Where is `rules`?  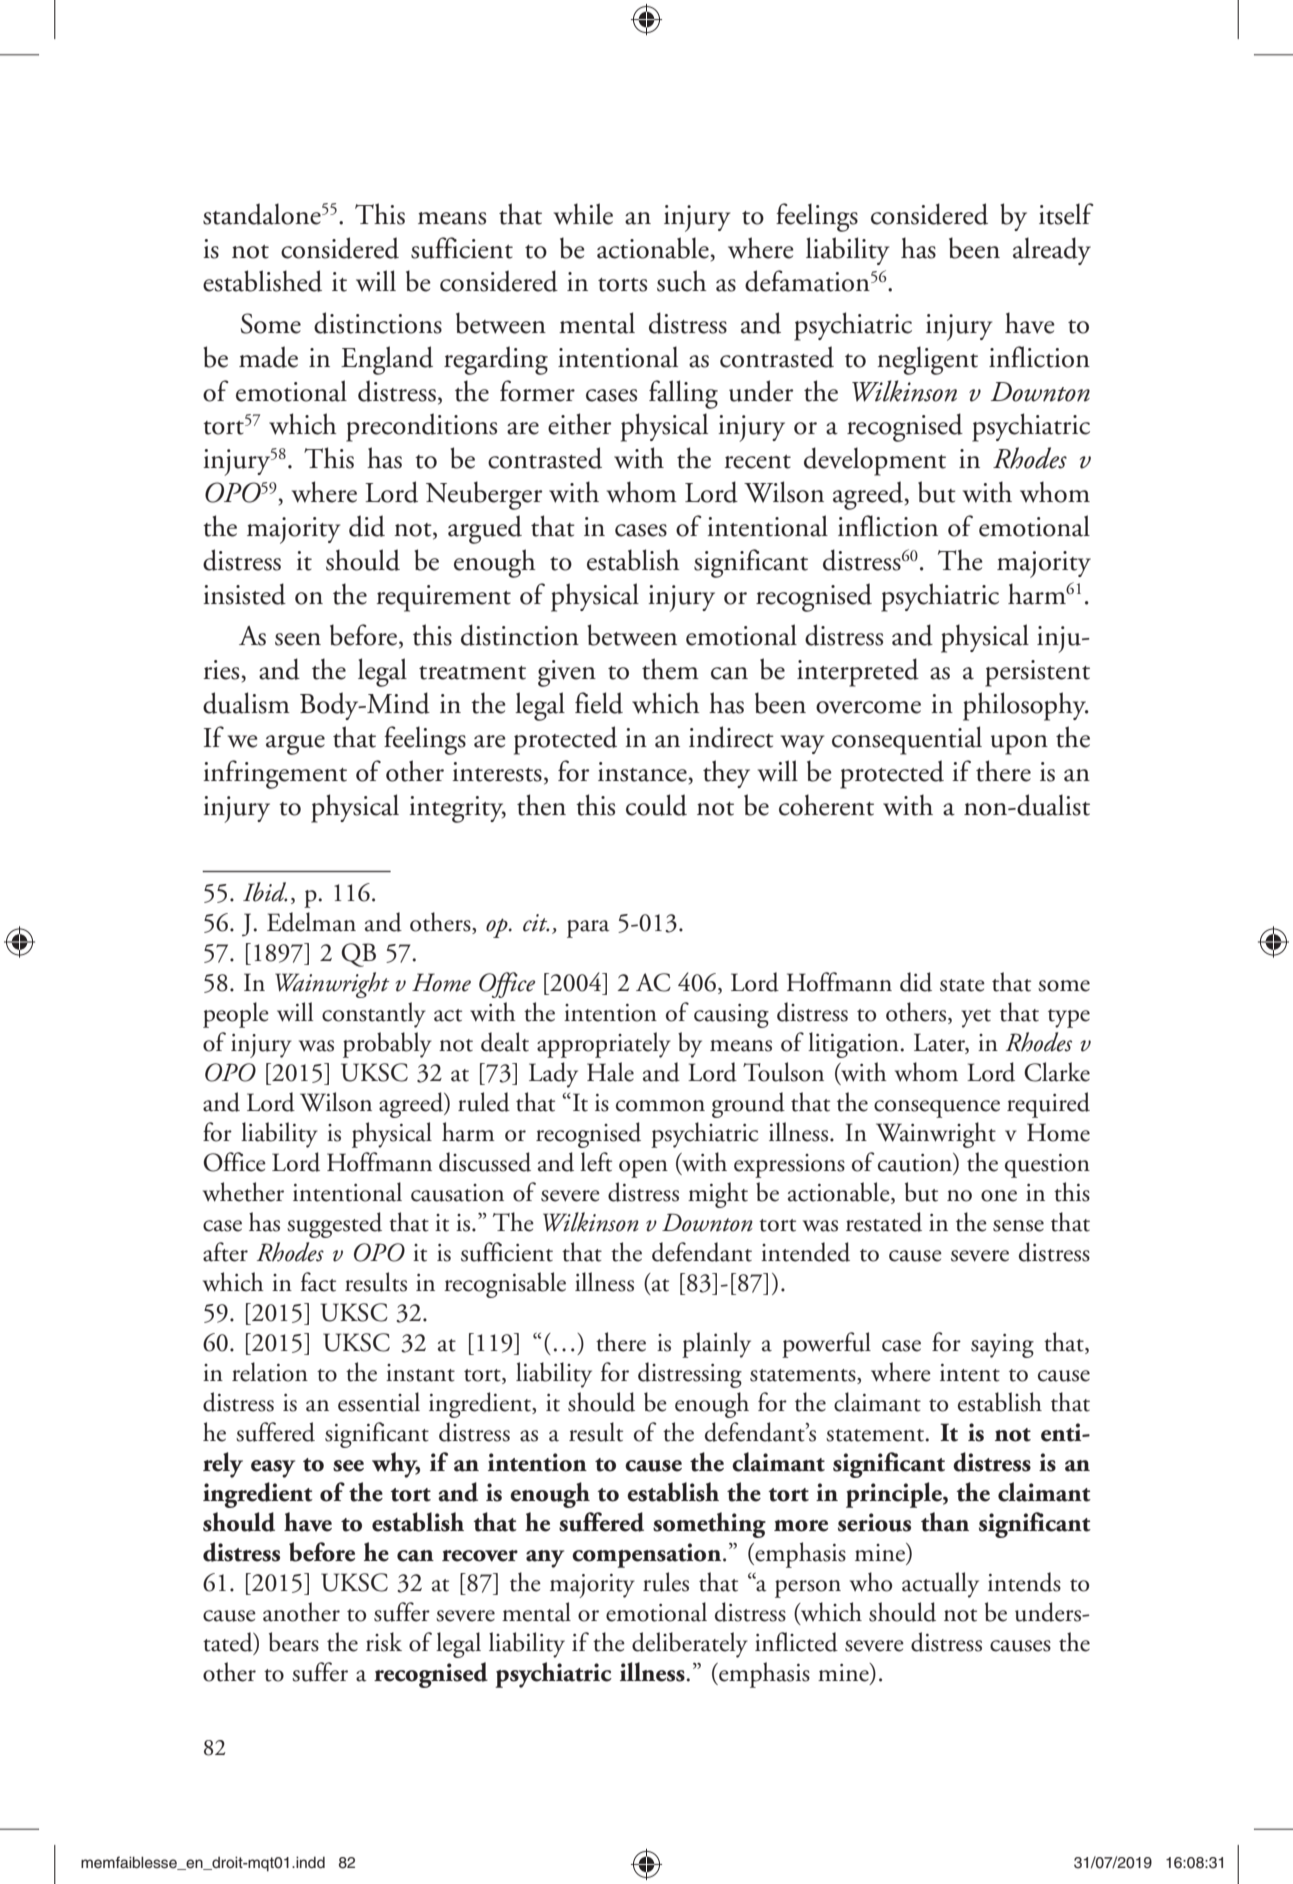 rules is located at coordinates (666, 1582).
